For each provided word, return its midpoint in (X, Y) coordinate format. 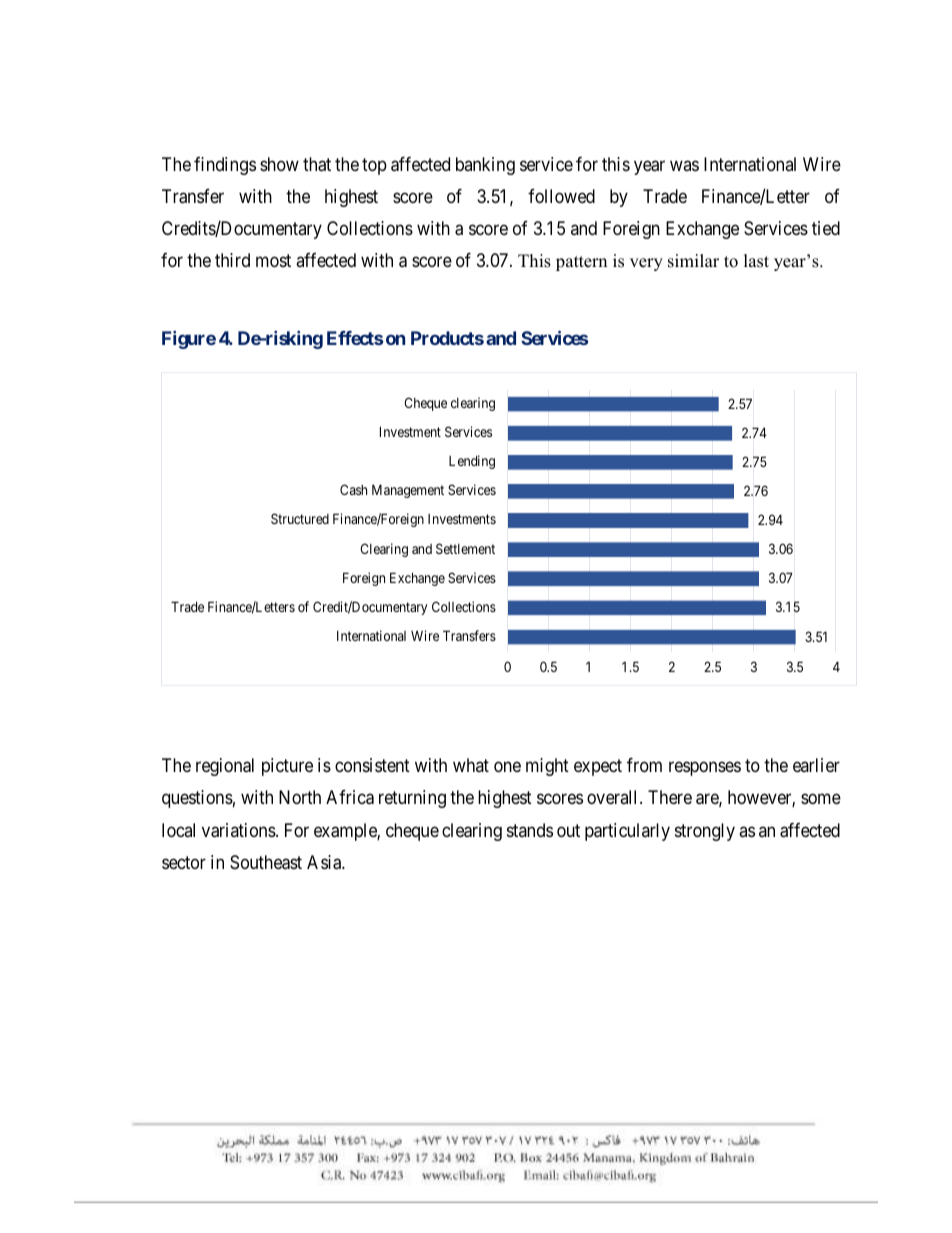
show (279, 164)
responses (705, 769)
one (507, 767)
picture (287, 767)
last (756, 261)
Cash (353, 489)
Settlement (465, 548)
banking (485, 166)
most (273, 260)
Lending (472, 462)
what (471, 765)
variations (239, 830)
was (684, 165)
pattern (581, 263)
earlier (816, 765)
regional (225, 767)
